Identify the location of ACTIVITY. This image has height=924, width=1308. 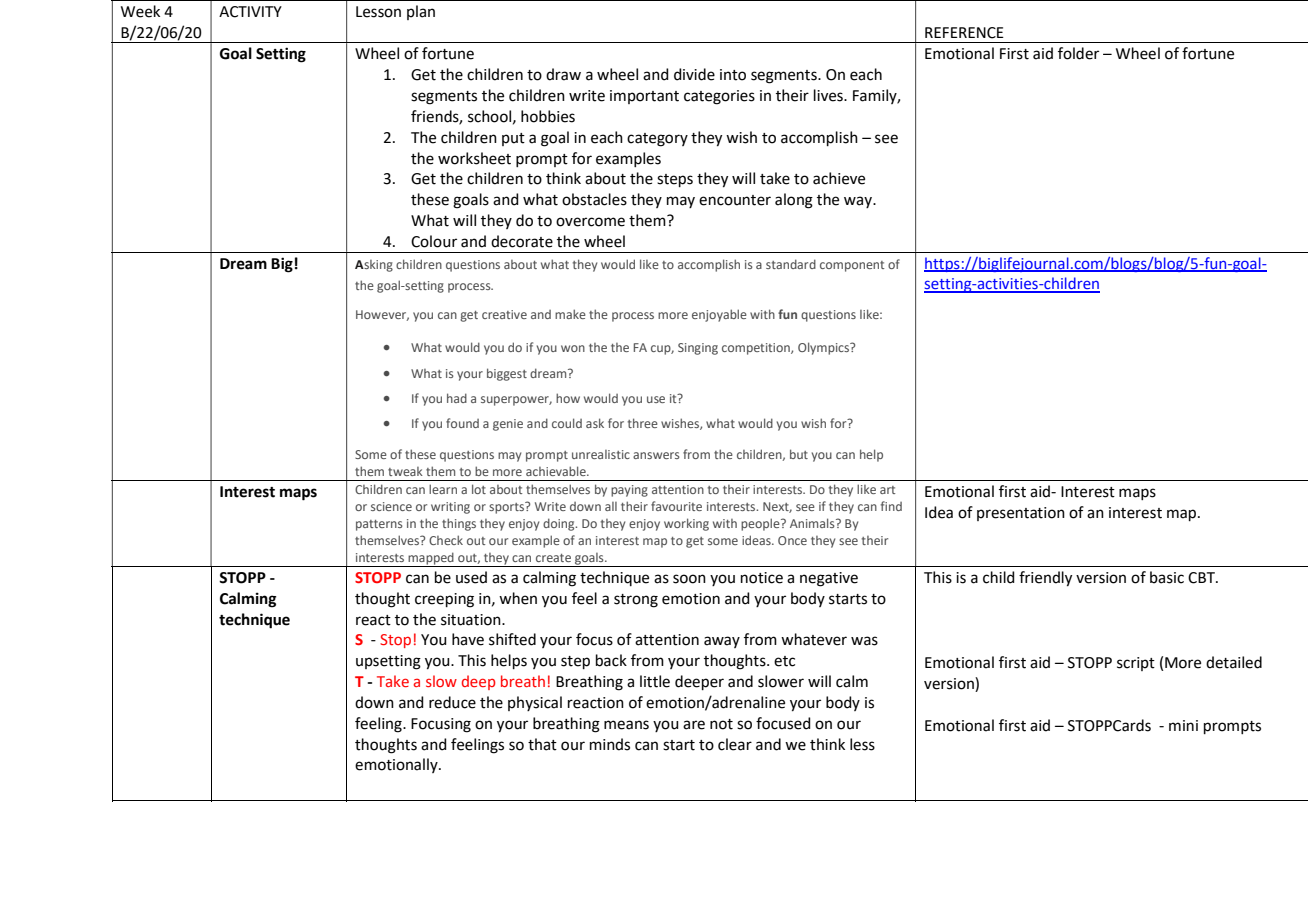
(250, 12).
